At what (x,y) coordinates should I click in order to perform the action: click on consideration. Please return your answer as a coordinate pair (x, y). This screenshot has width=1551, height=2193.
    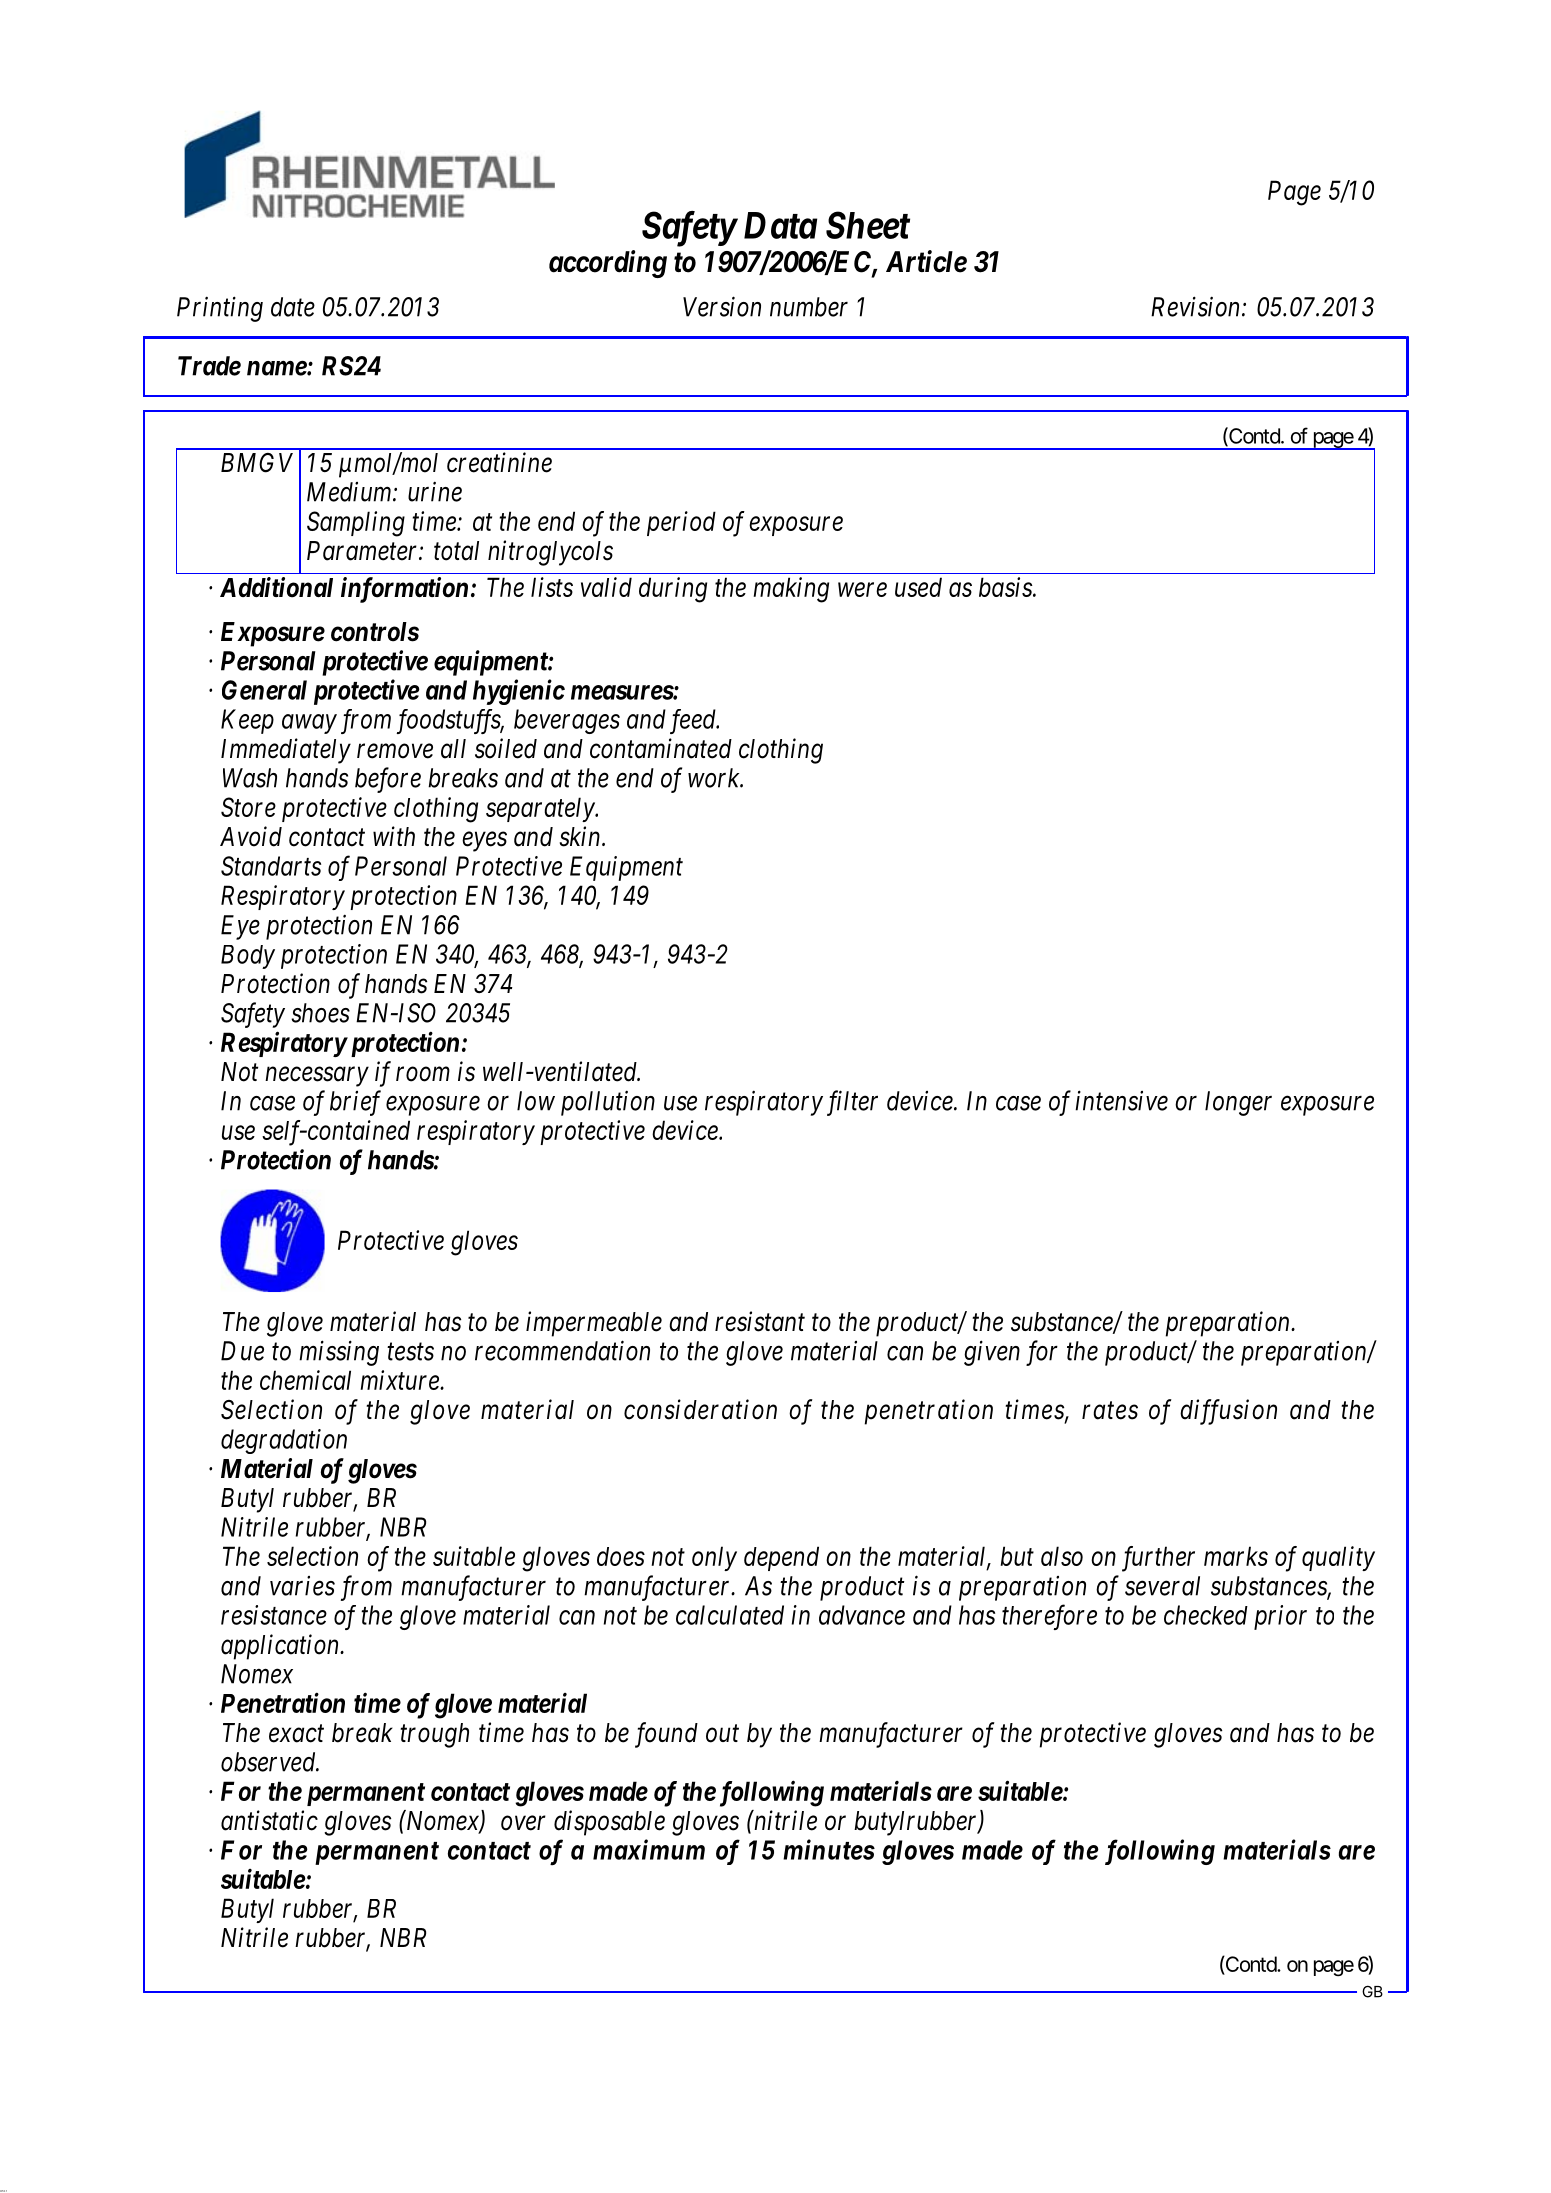
    Looking at the image, I should click on (700, 1409).
